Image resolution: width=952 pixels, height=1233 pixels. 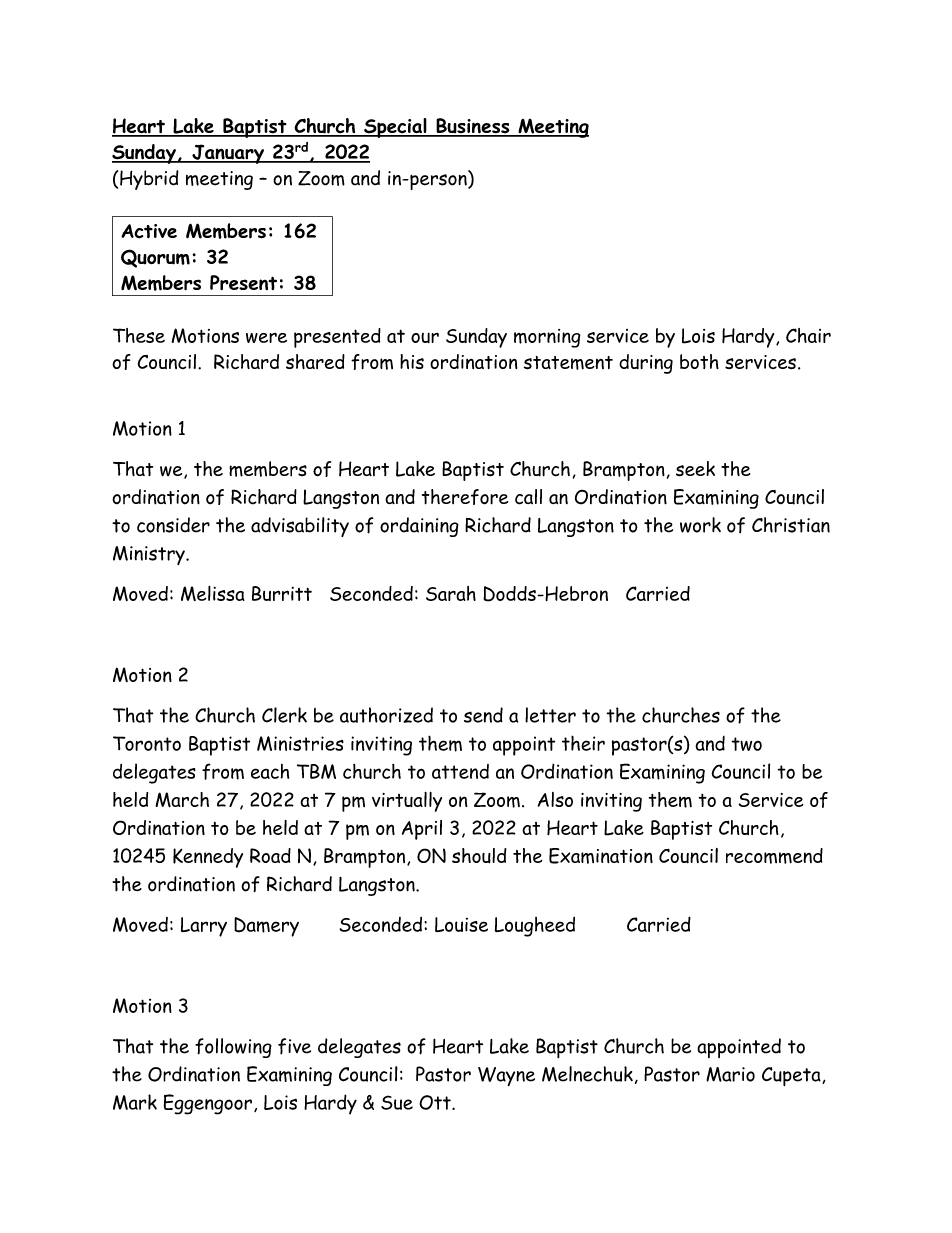 What do you see at coordinates (228, 154) in the page?
I see `January` at bounding box center [228, 154].
